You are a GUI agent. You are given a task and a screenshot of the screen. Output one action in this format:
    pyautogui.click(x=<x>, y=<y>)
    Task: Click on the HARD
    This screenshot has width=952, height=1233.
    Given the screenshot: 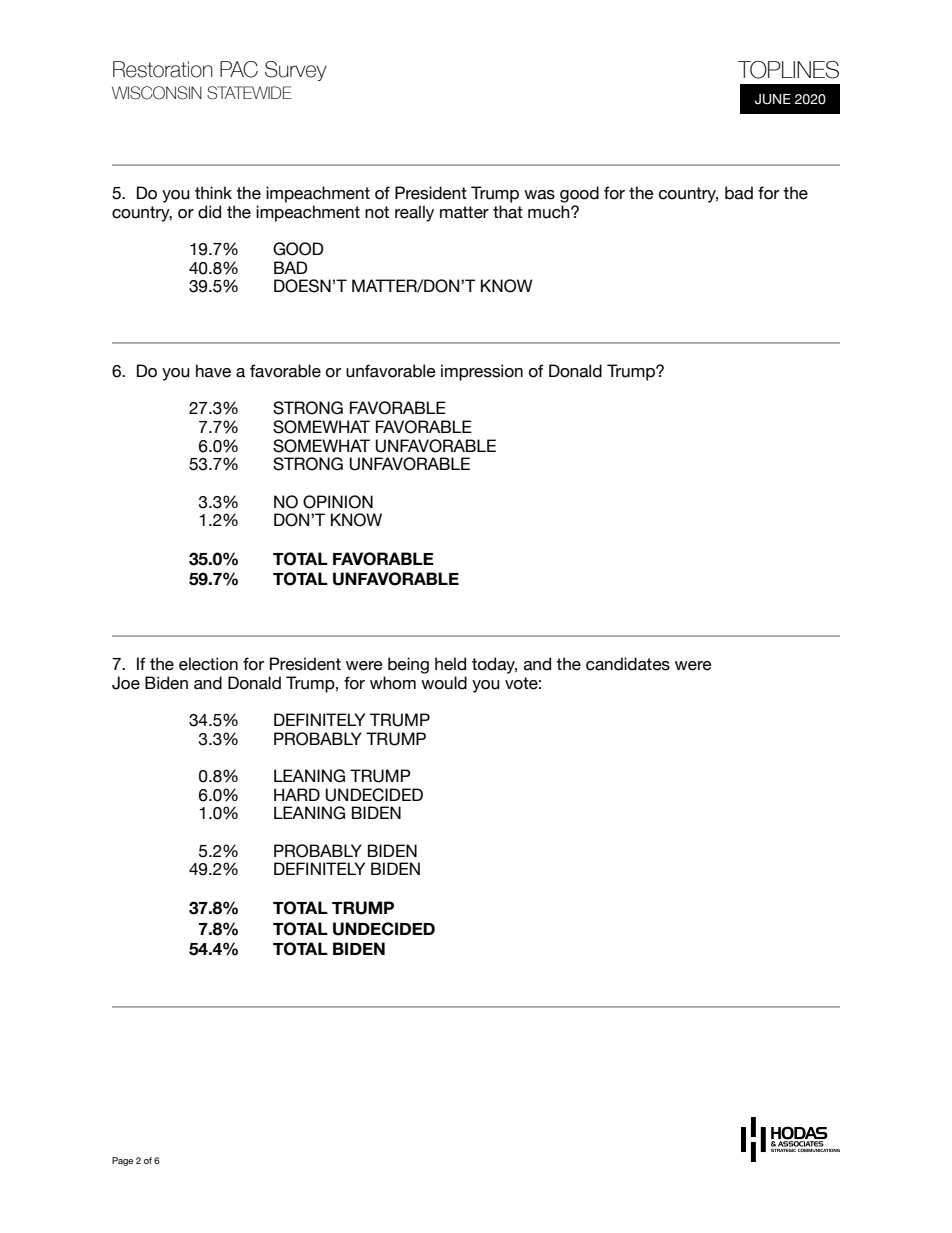 What is the action you would take?
    pyautogui.click(x=297, y=794)
